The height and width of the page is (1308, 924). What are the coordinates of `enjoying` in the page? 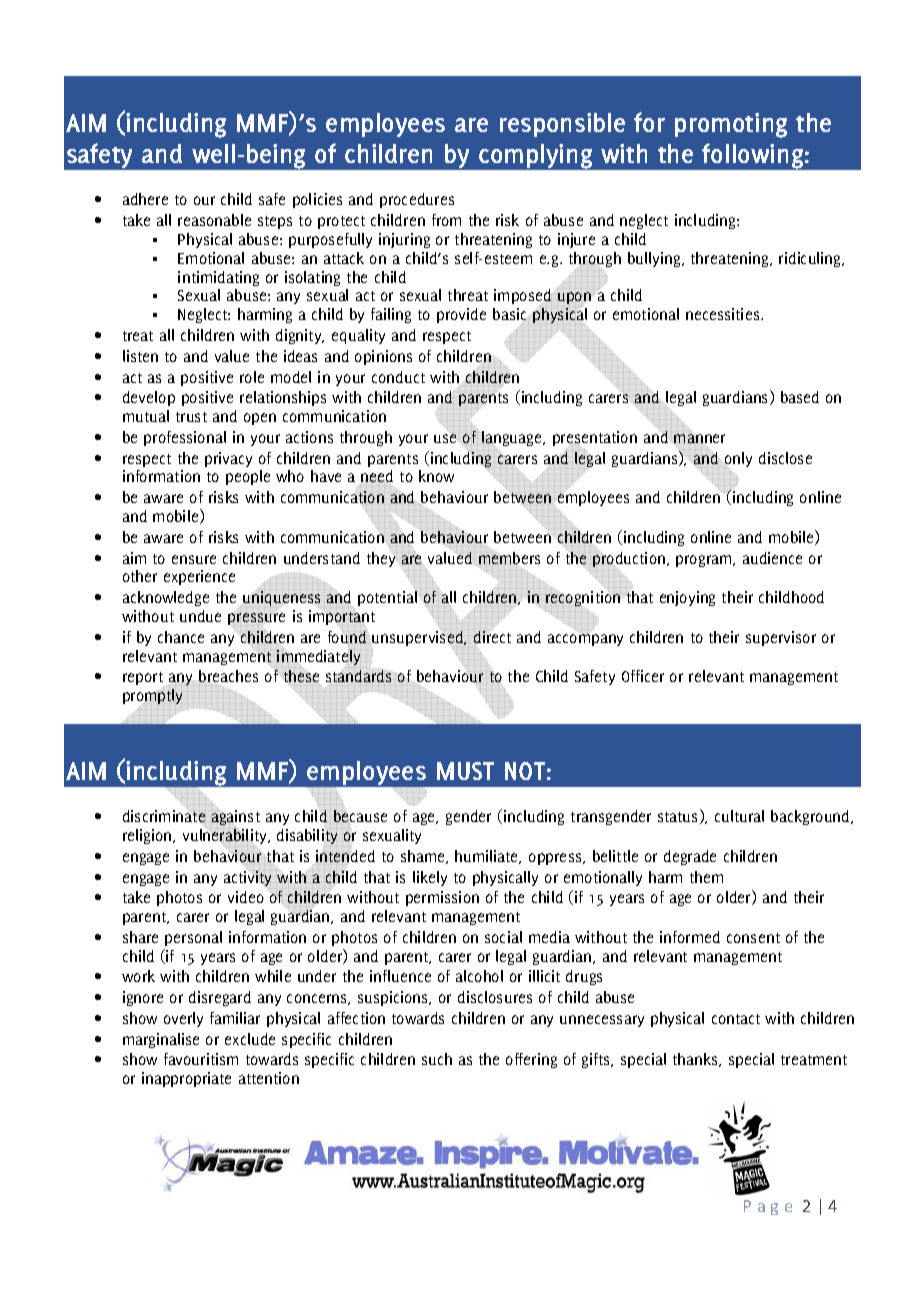 It's located at (687, 598).
